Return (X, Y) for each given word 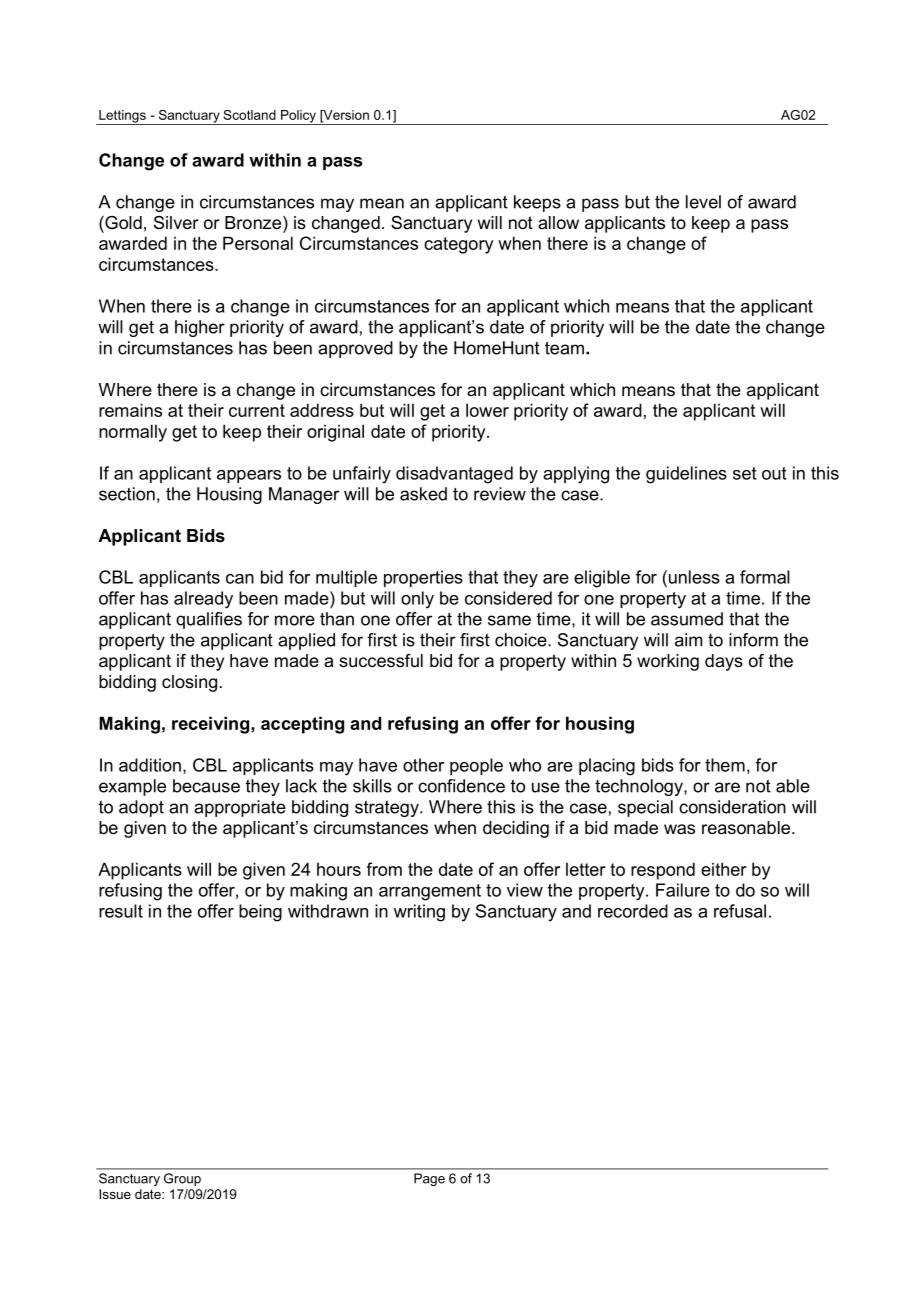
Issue (115, 1194)
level (703, 202)
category (458, 245)
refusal (740, 911)
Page (429, 1179)
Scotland (249, 115)
